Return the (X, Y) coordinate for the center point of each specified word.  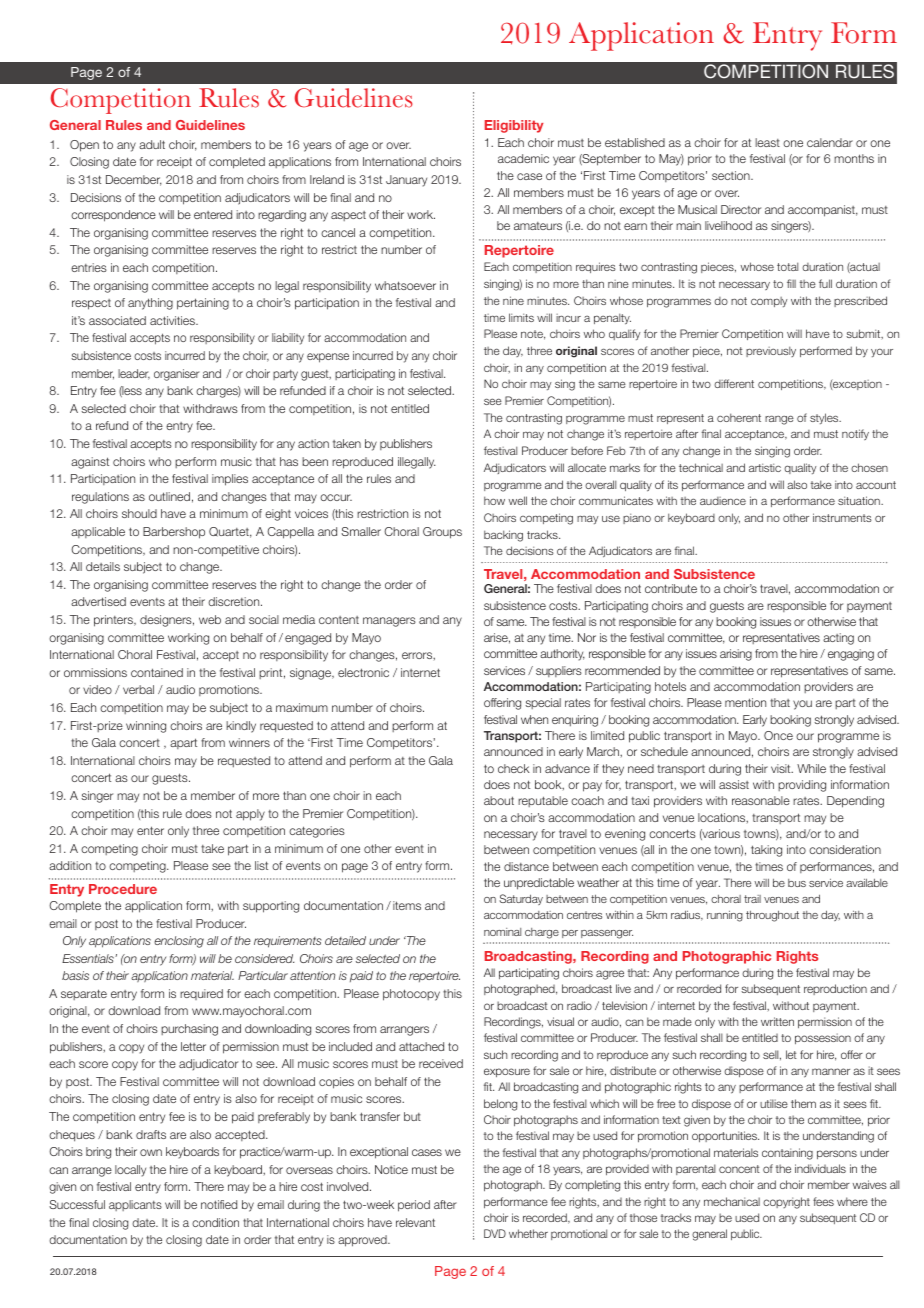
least (767, 142)
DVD (495, 1233)
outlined (169, 496)
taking (766, 851)
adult (152, 144)
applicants (135, 1205)
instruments (842, 517)
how (494, 500)
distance (526, 866)
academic (523, 158)
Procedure (123, 889)
